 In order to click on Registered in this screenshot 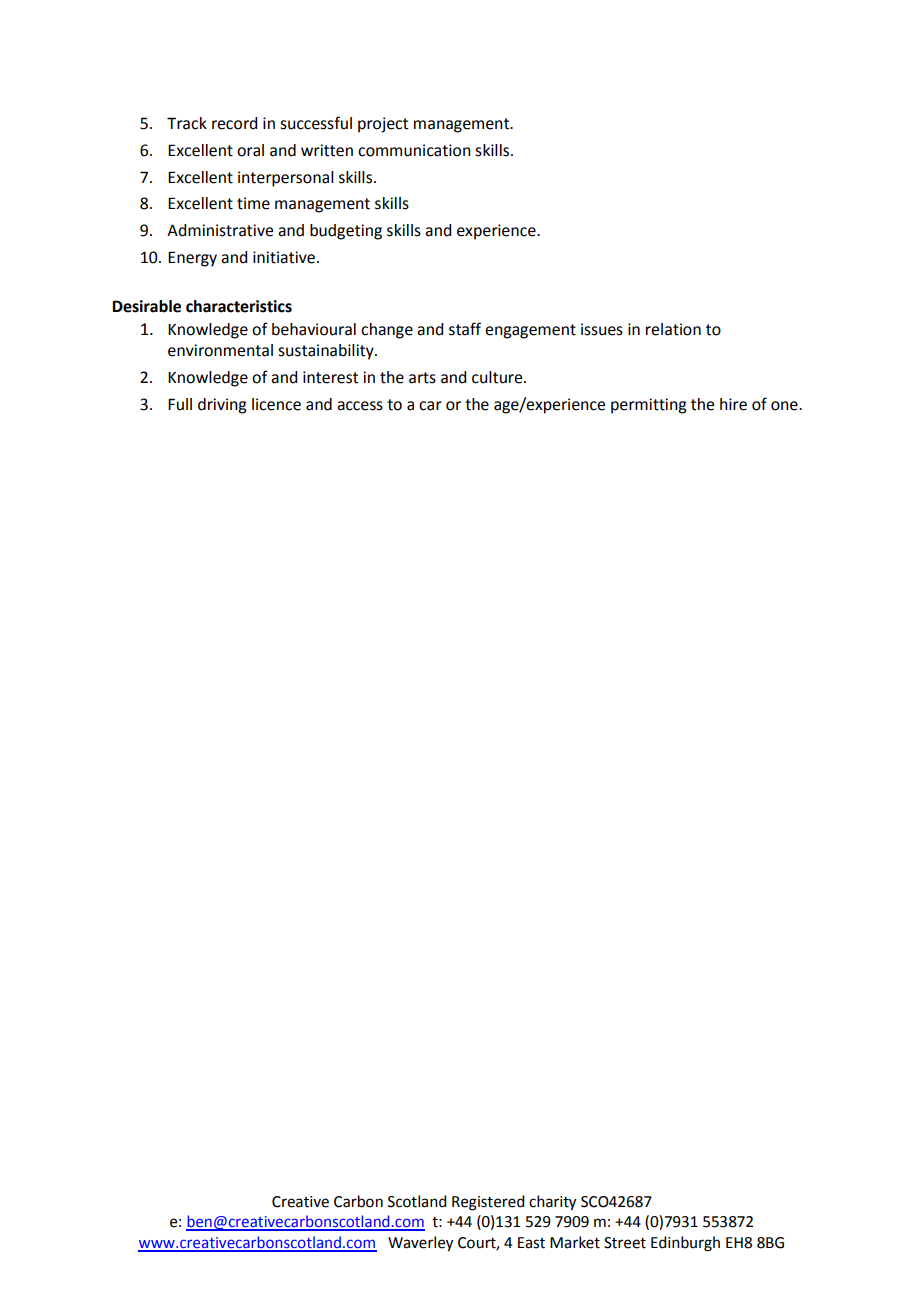, I will do `click(488, 1203)`.
